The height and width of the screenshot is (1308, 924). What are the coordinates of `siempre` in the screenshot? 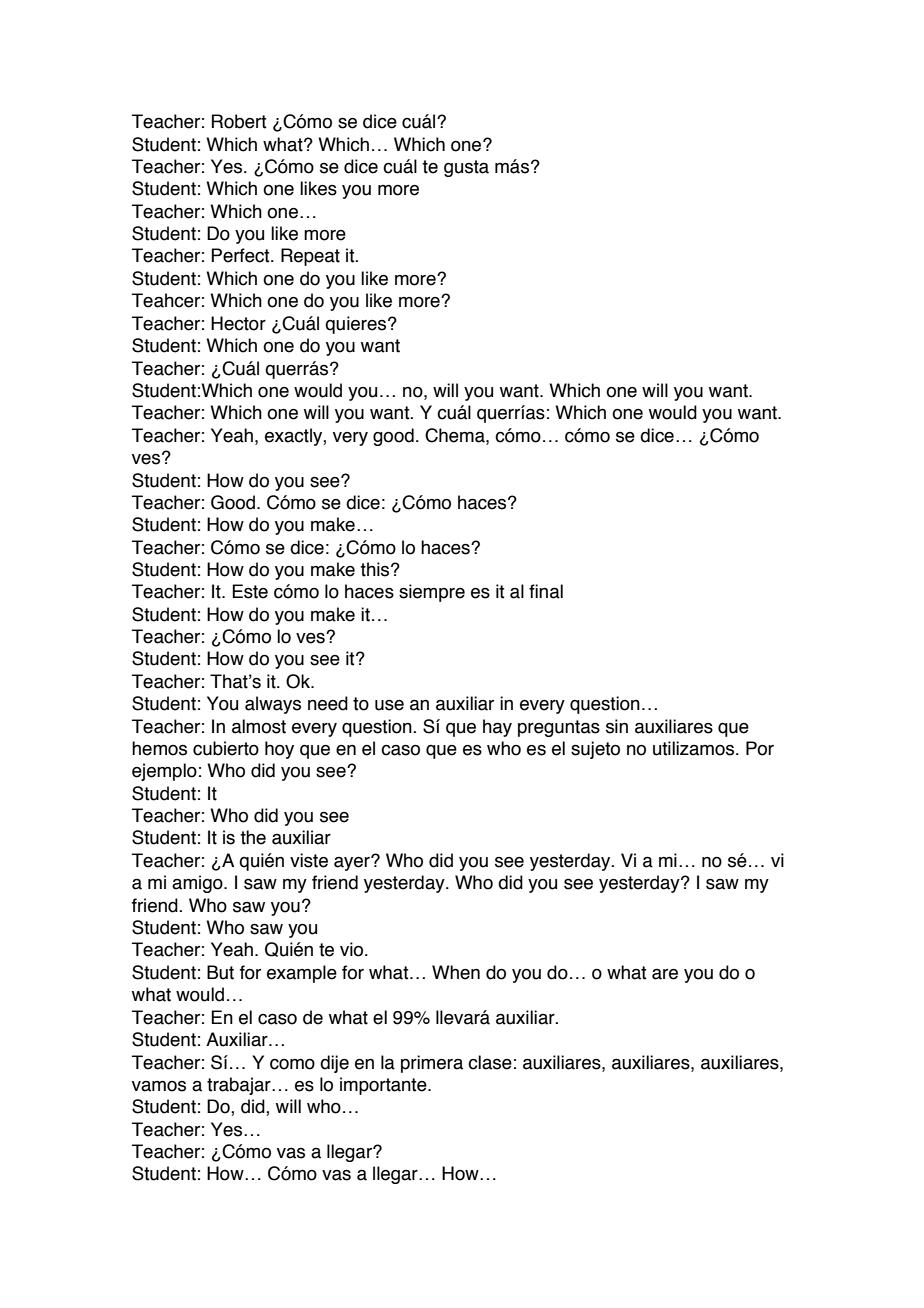 It's located at (432, 593).
